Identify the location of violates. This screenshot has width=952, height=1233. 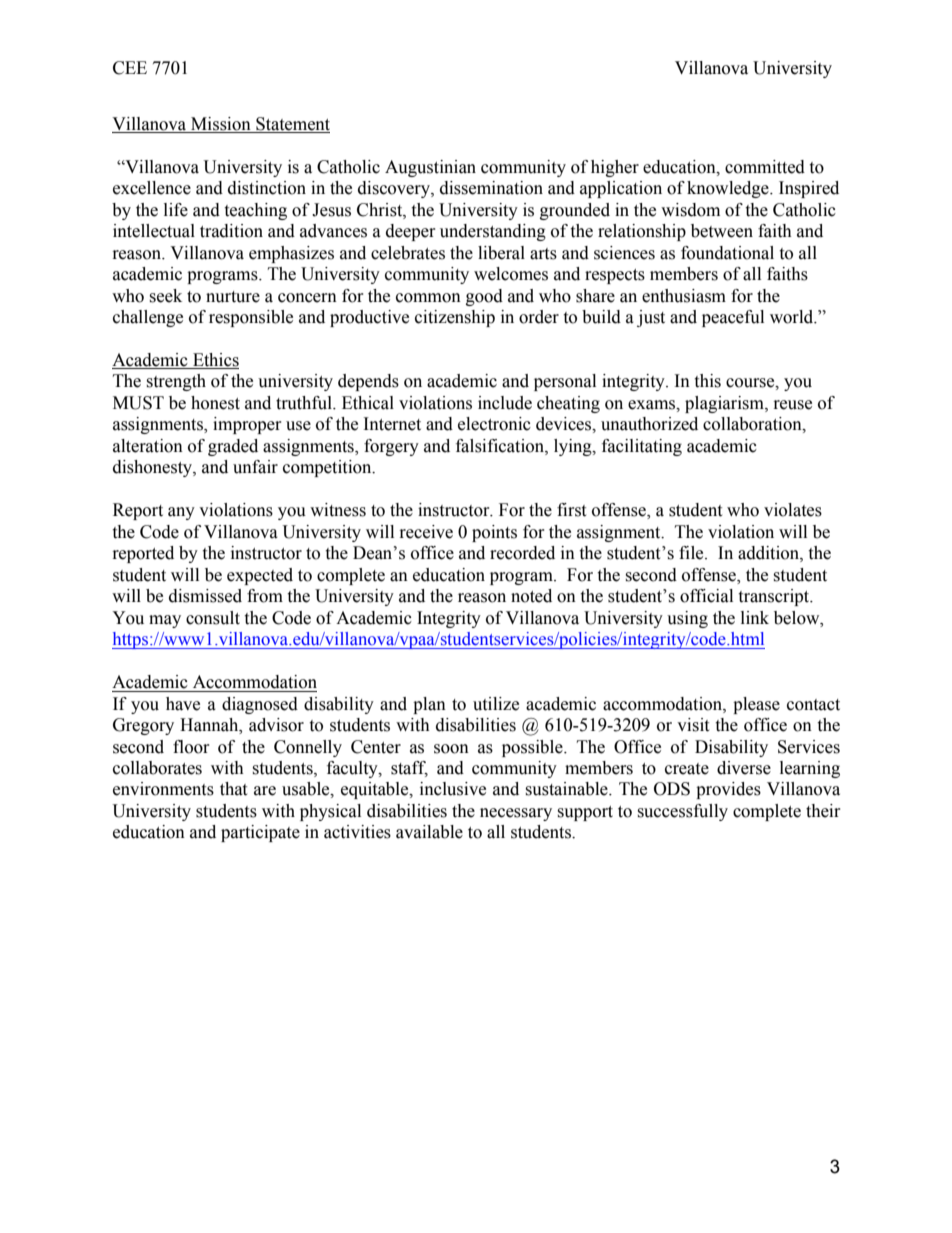
(793, 510).
